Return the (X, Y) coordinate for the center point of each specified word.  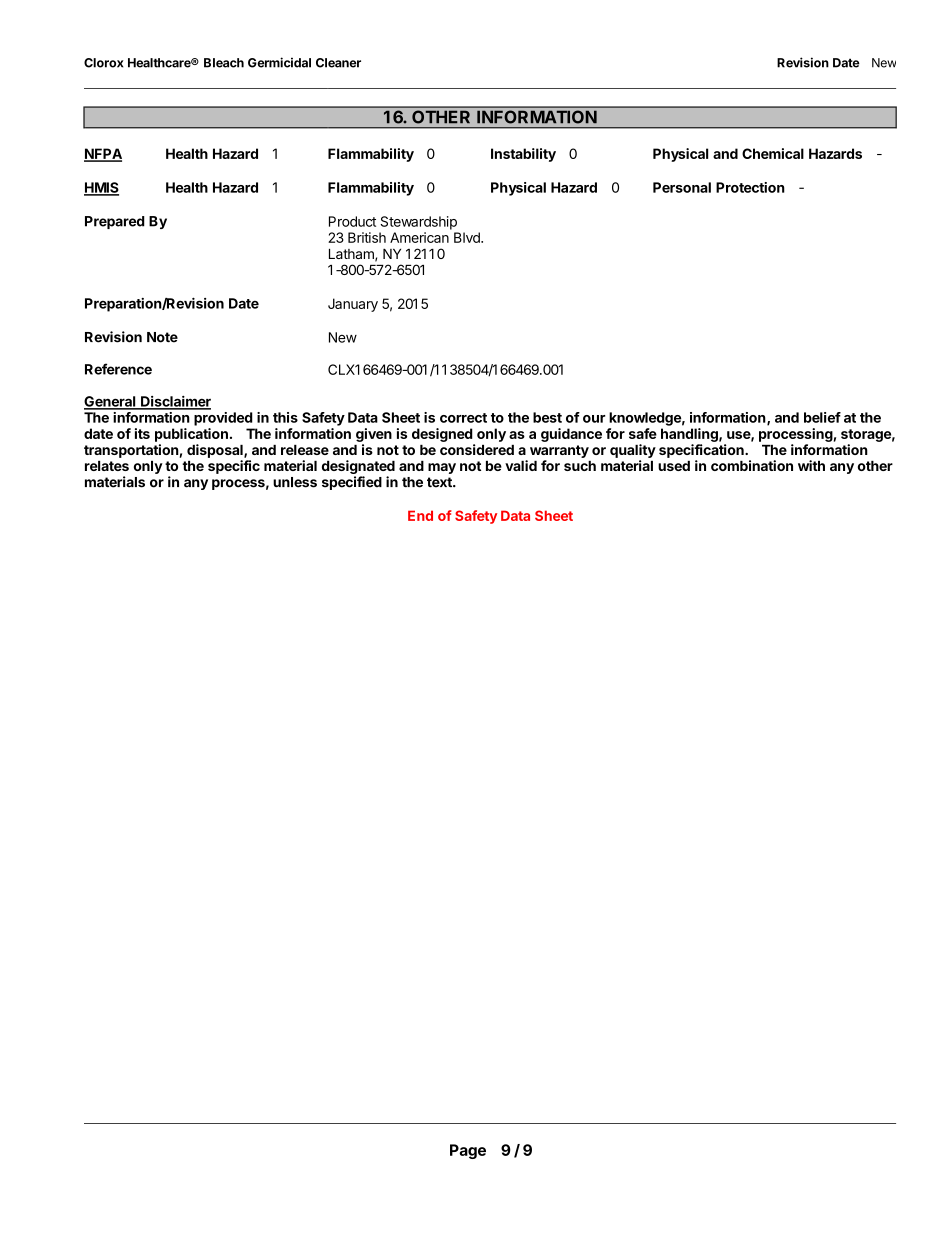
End (420, 515)
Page (468, 1151)
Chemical (773, 153)
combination (752, 465)
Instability (523, 155)
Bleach (224, 63)
